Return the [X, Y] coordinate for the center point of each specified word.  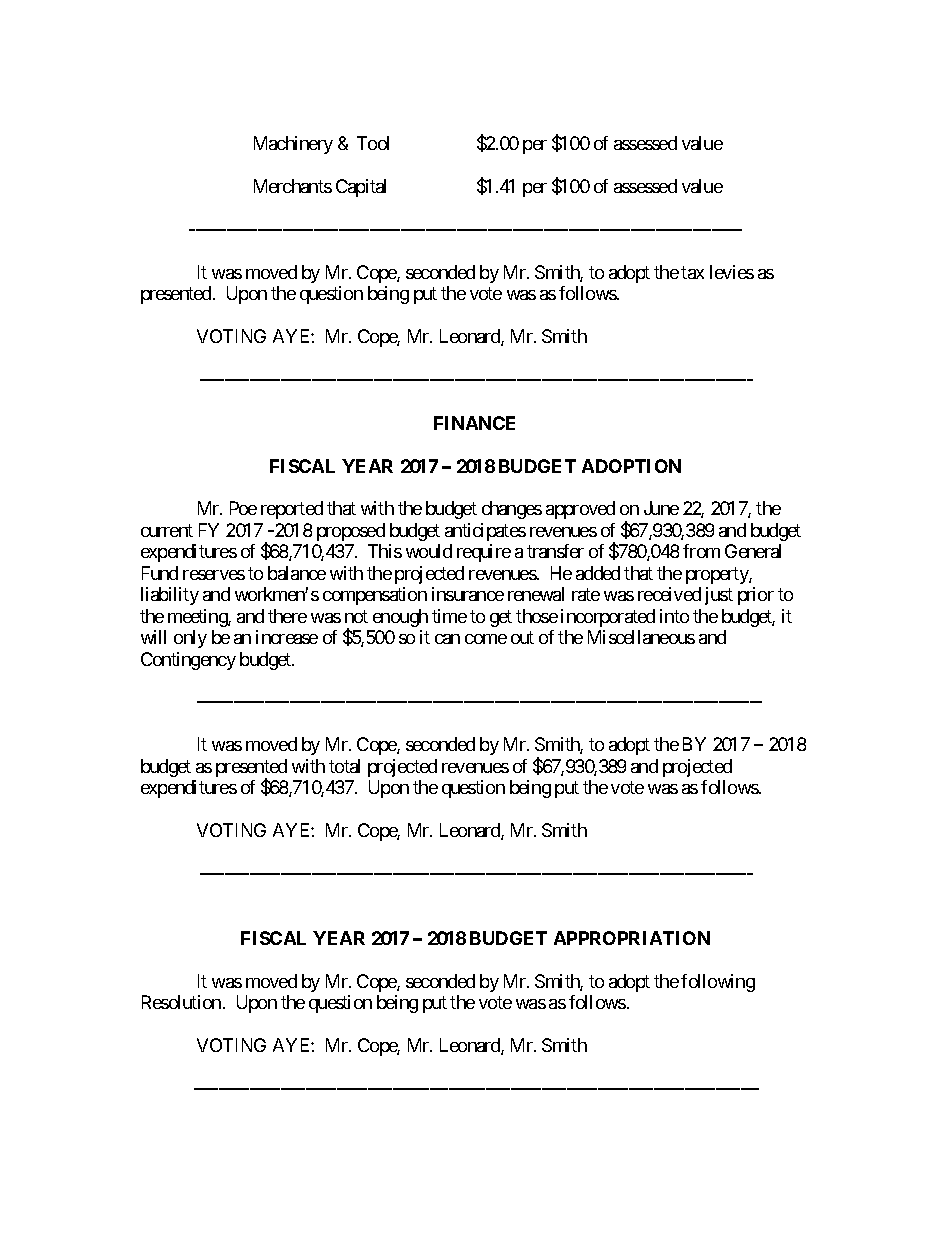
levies [732, 272]
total [344, 766]
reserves [214, 575]
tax [692, 272]
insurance [468, 594]
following [718, 983]
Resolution [181, 1002]
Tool [373, 143]
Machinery [293, 145]
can [447, 639]
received [669, 594]
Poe [243, 508]
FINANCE [474, 423]
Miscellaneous [641, 637]
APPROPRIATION [632, 938]
